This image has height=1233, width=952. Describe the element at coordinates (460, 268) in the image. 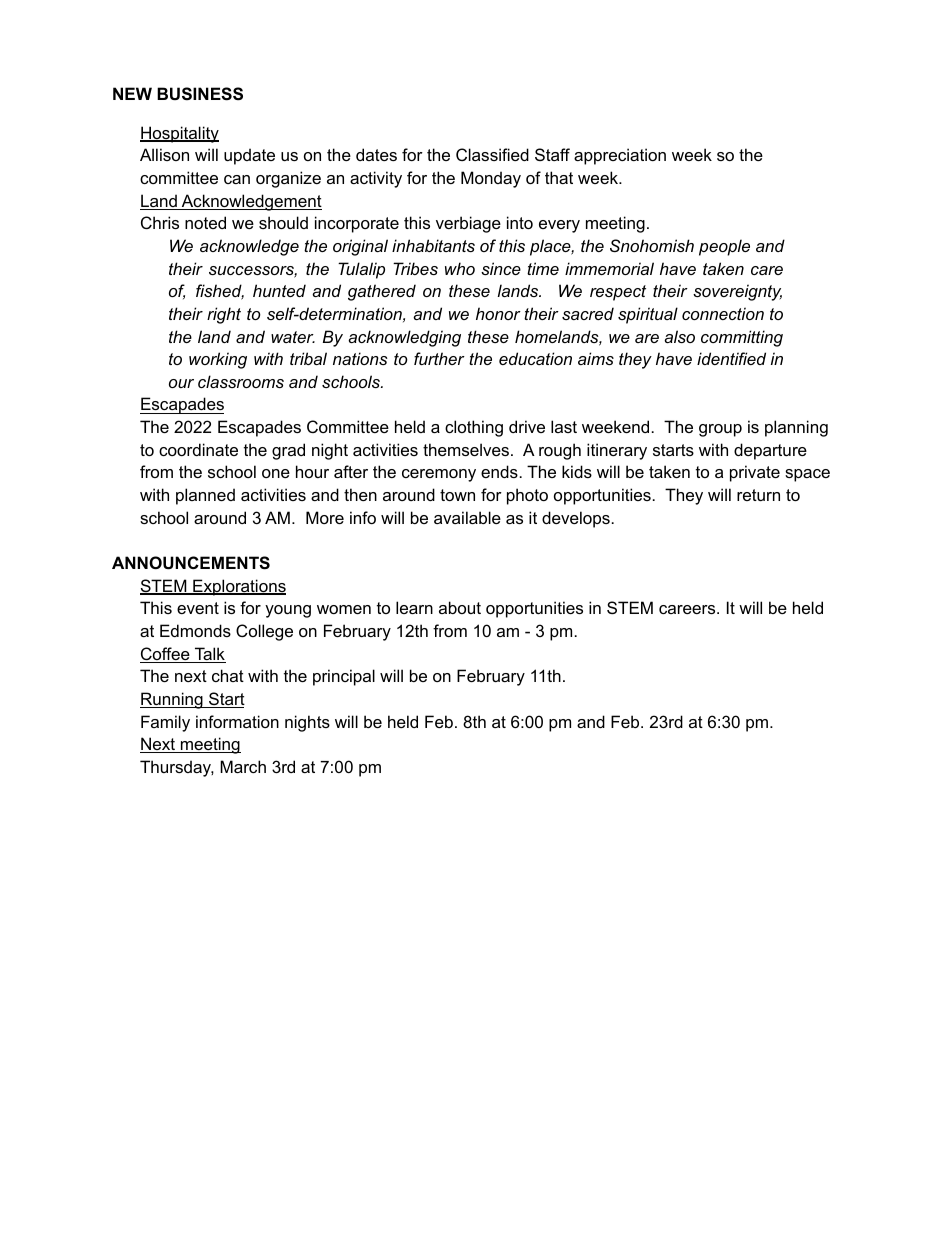

I see `who` at that location.
